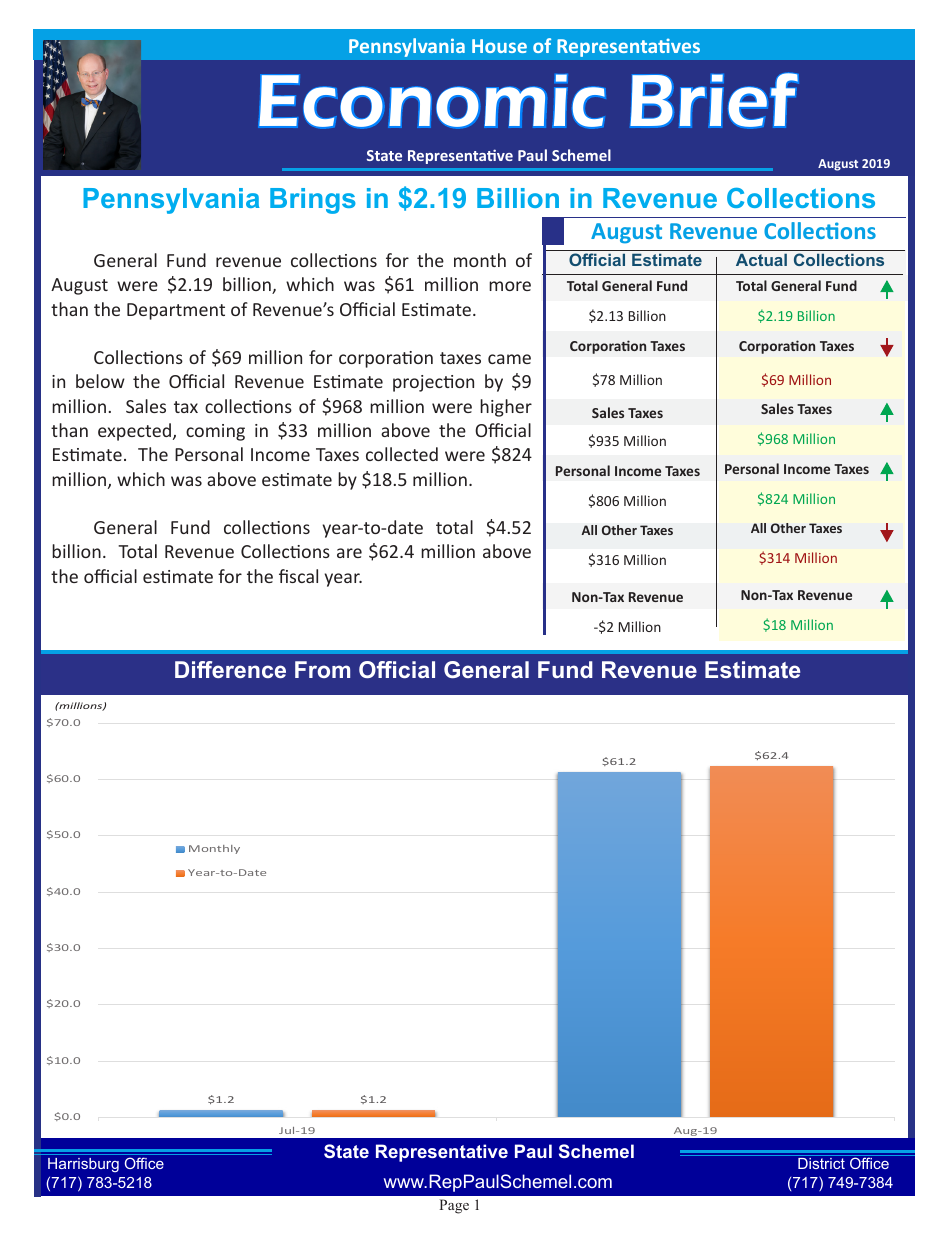 The image size is (952, 1233). What do you see at coordinates (230, 669) in the screenshot?
I see `Difference` at bounding box center [230, 669].
